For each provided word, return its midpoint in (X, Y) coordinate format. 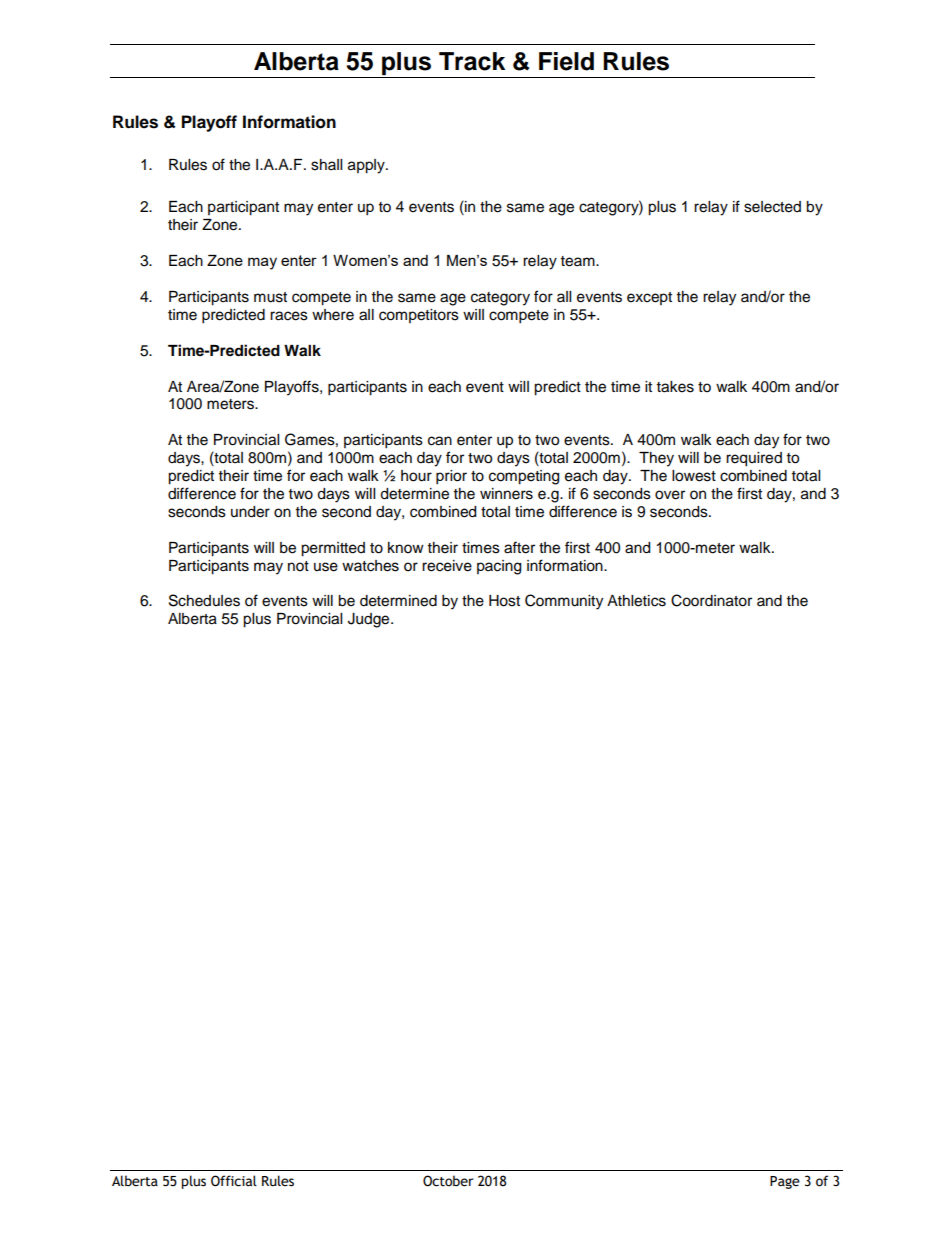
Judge (370, 620)
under (250, 512)
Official (234, 1181)
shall (326, 165)
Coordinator (711, 600)
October (448, 1181)
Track (472, 61)
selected (772, 207)
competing (524, 477)
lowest (694, 476)
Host (504, 601)
